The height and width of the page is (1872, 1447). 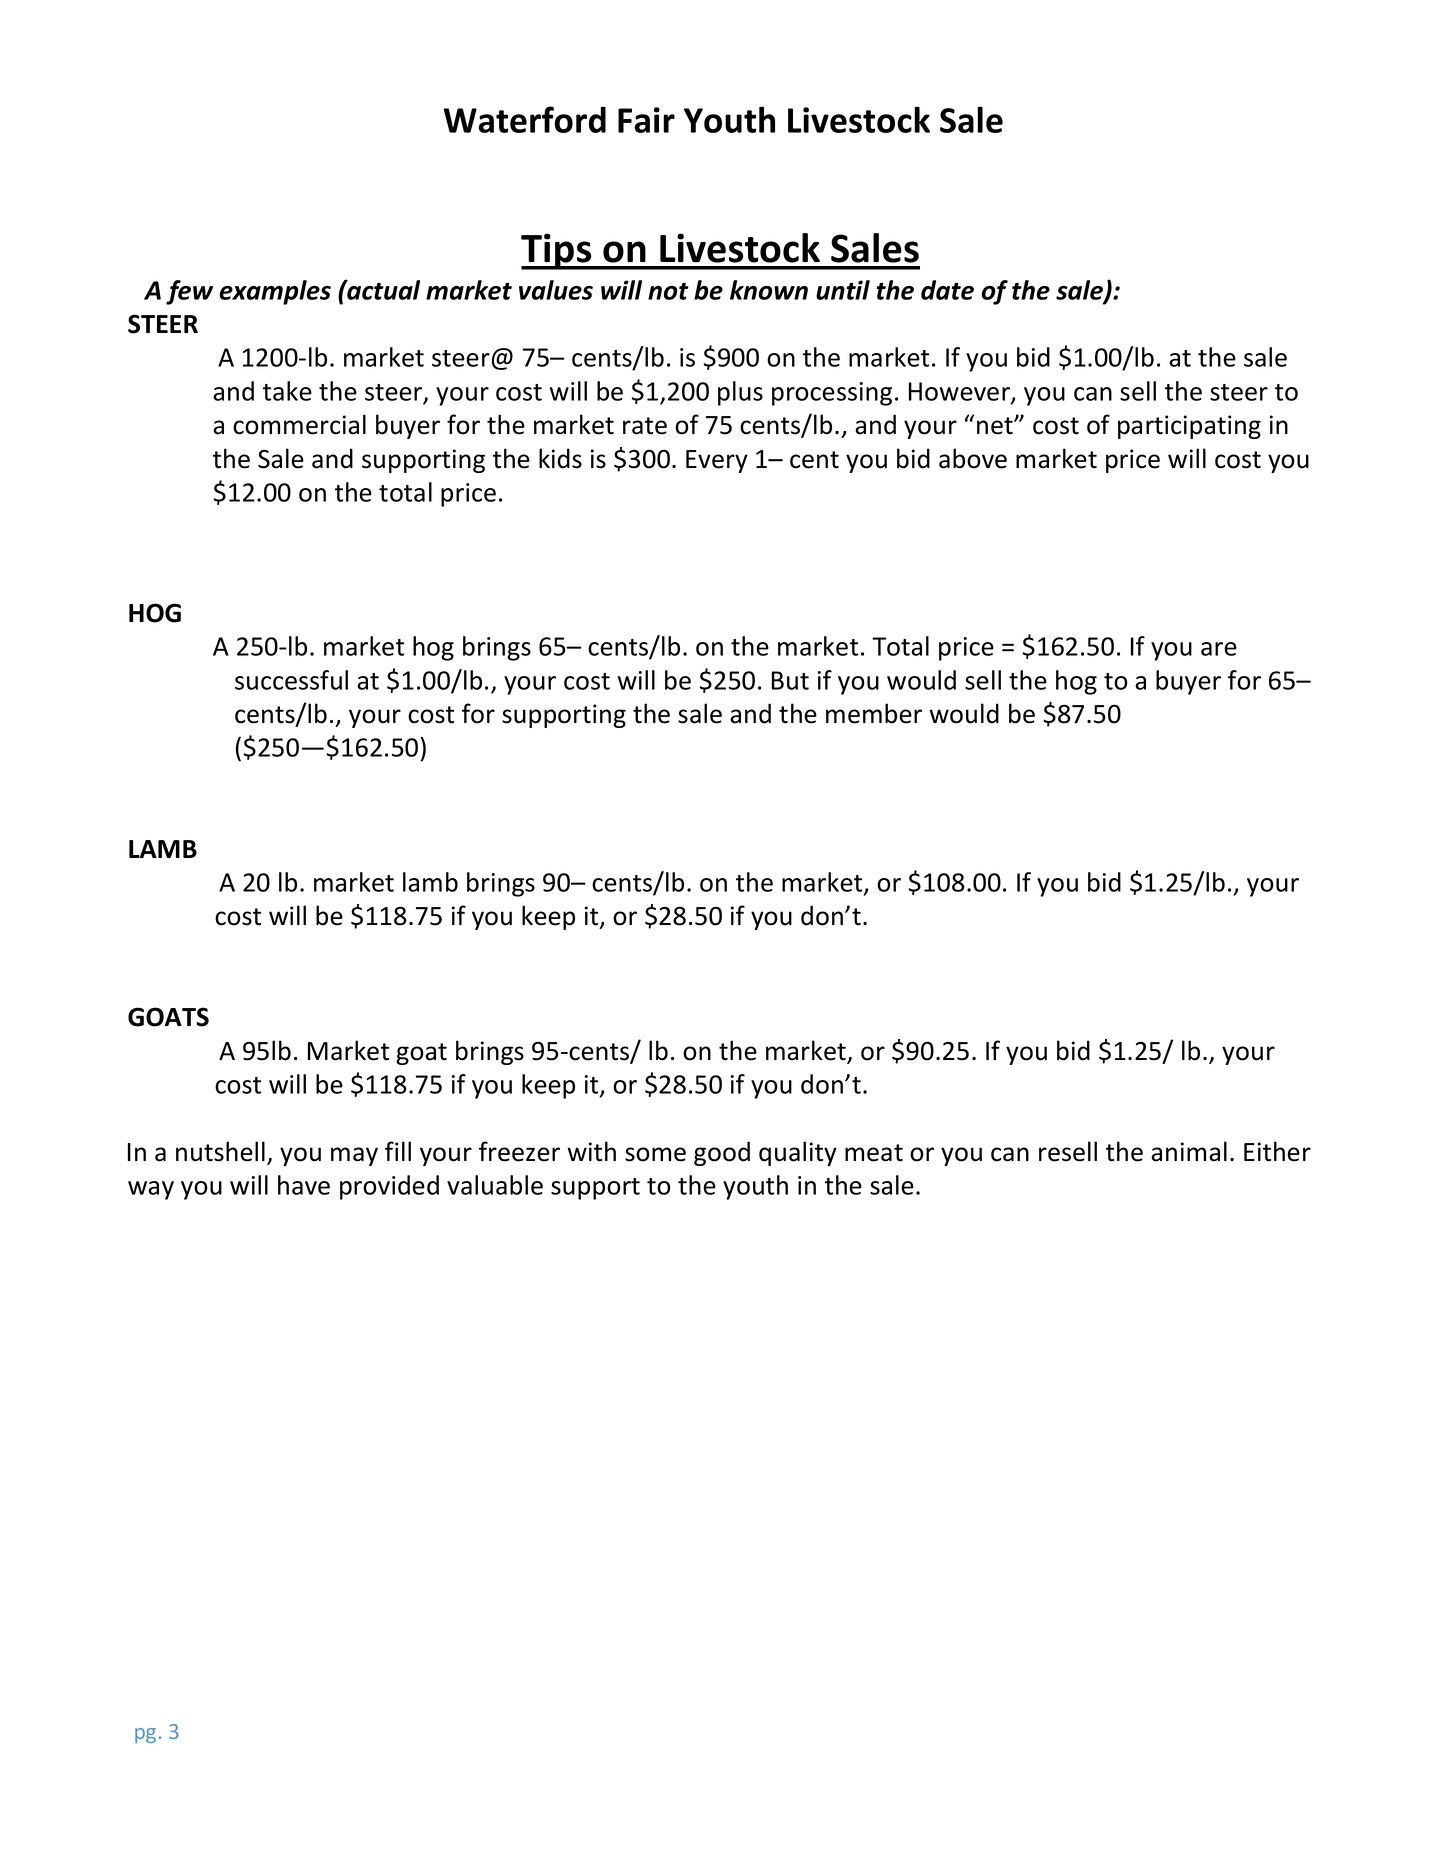 I want to click on member, so click(x=874, y=713).
